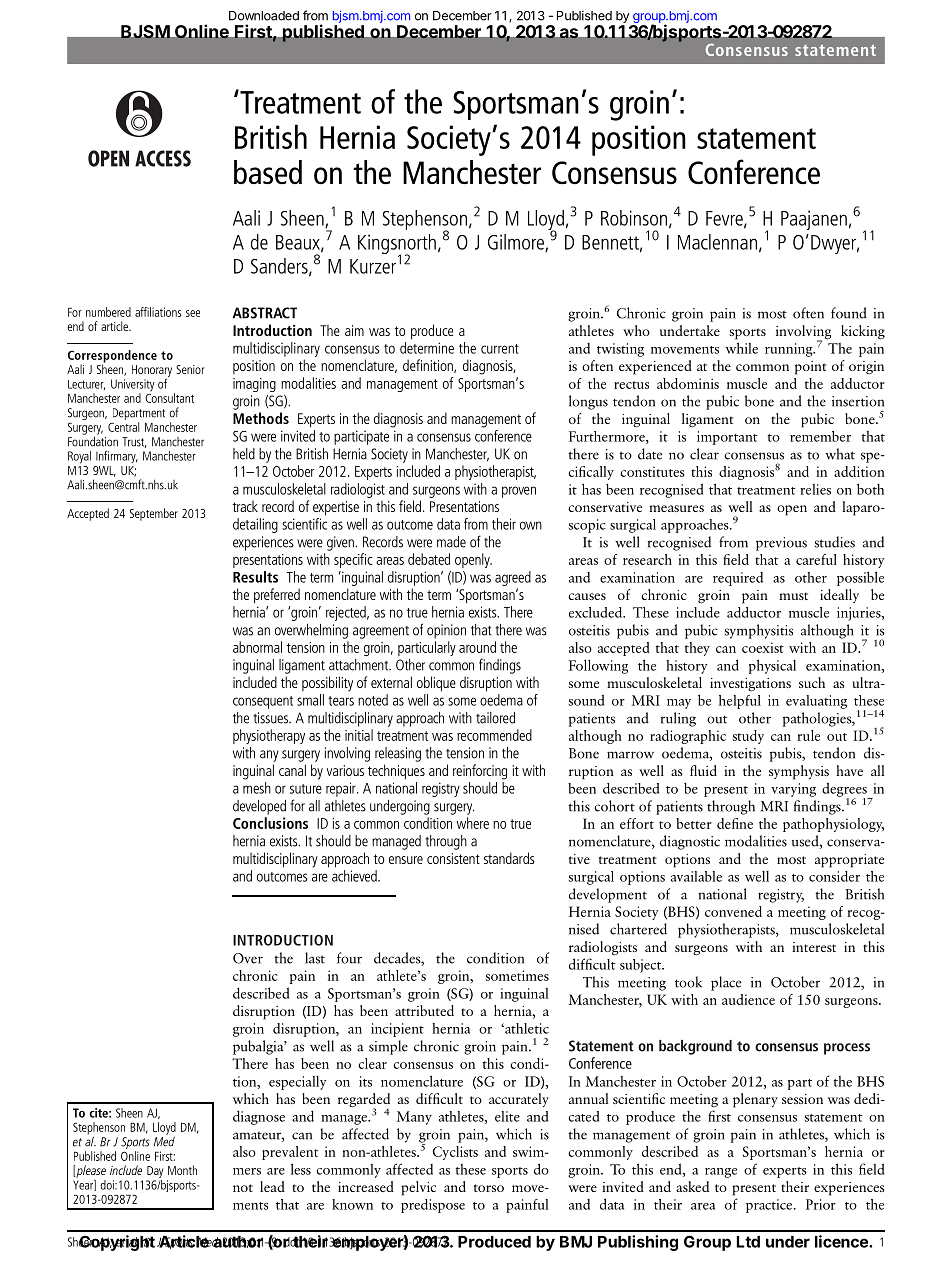  What do you see at coordinates (182, 1170) in the image?
I see `Month` at bounding box center [182, 1170].
